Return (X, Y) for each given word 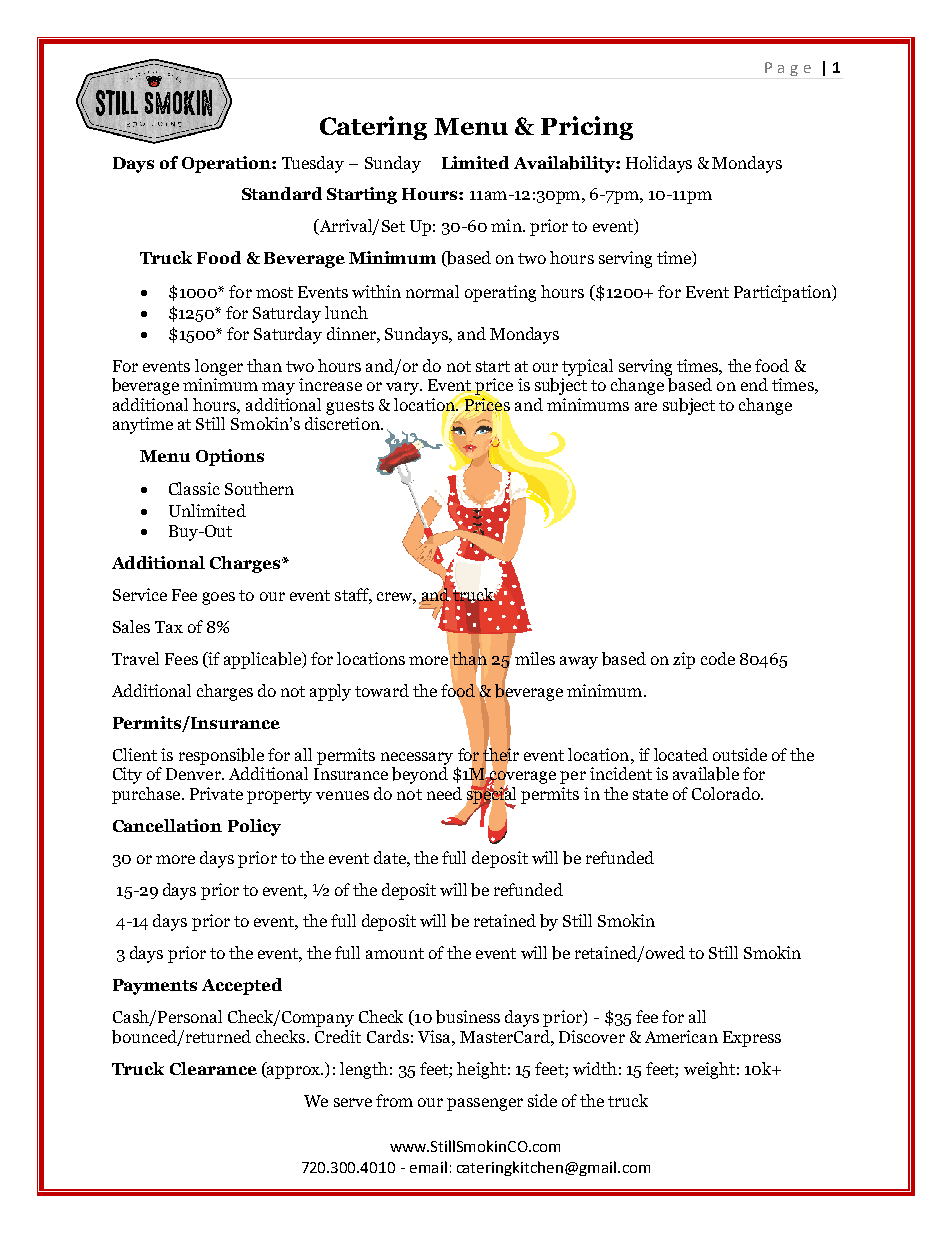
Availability (565, 164)
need (444, 793)
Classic (194, 488)
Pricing (587, 128)
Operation (227, 164)
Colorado (727, 793)
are (646, 406)
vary (404, 388)
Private (216, 793)
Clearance (213, 1068)
